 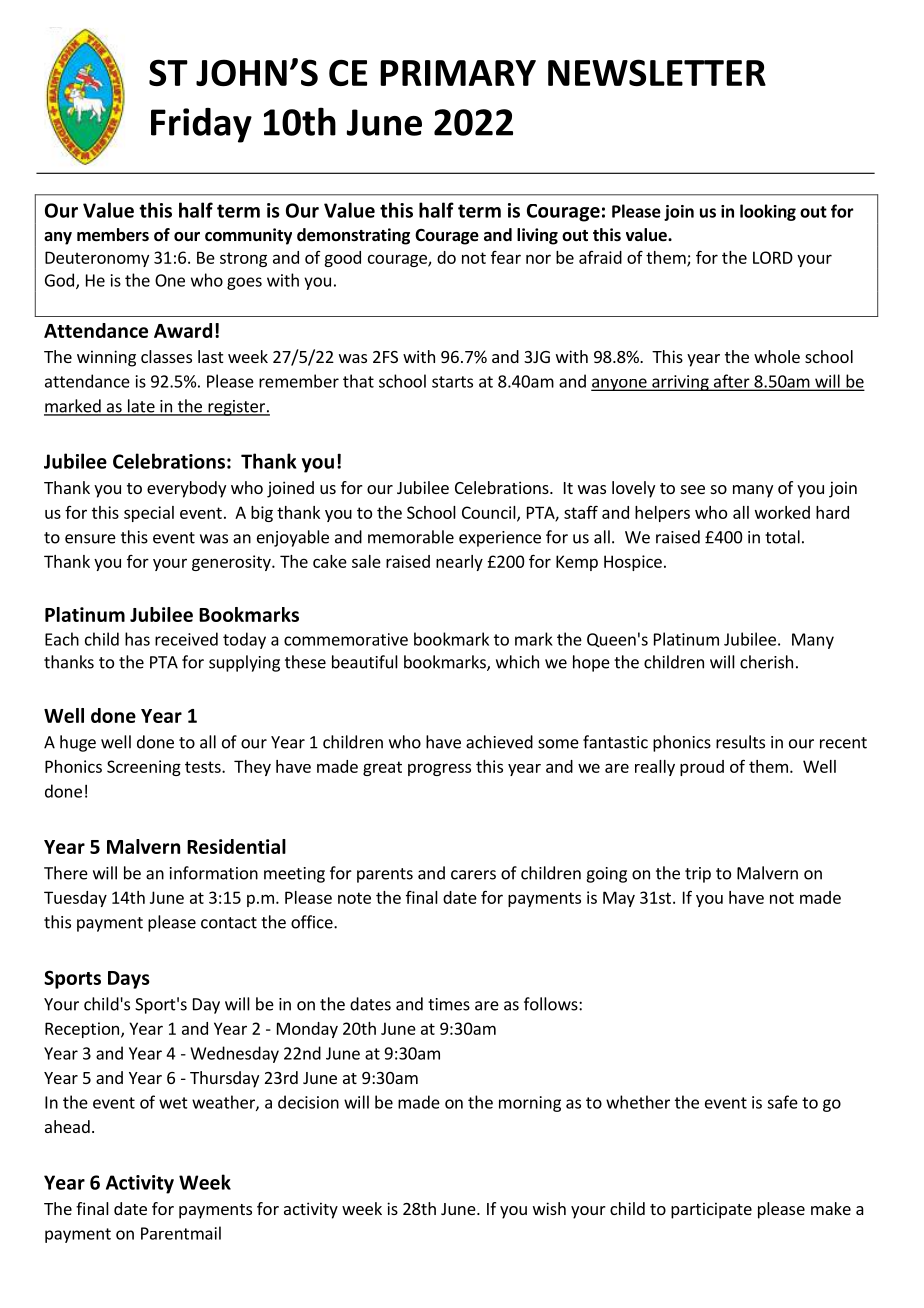 What do you see at coordinates (458, 73) in the screenshot?
I see `PRIMARY` at bounding box center [458, 73].
